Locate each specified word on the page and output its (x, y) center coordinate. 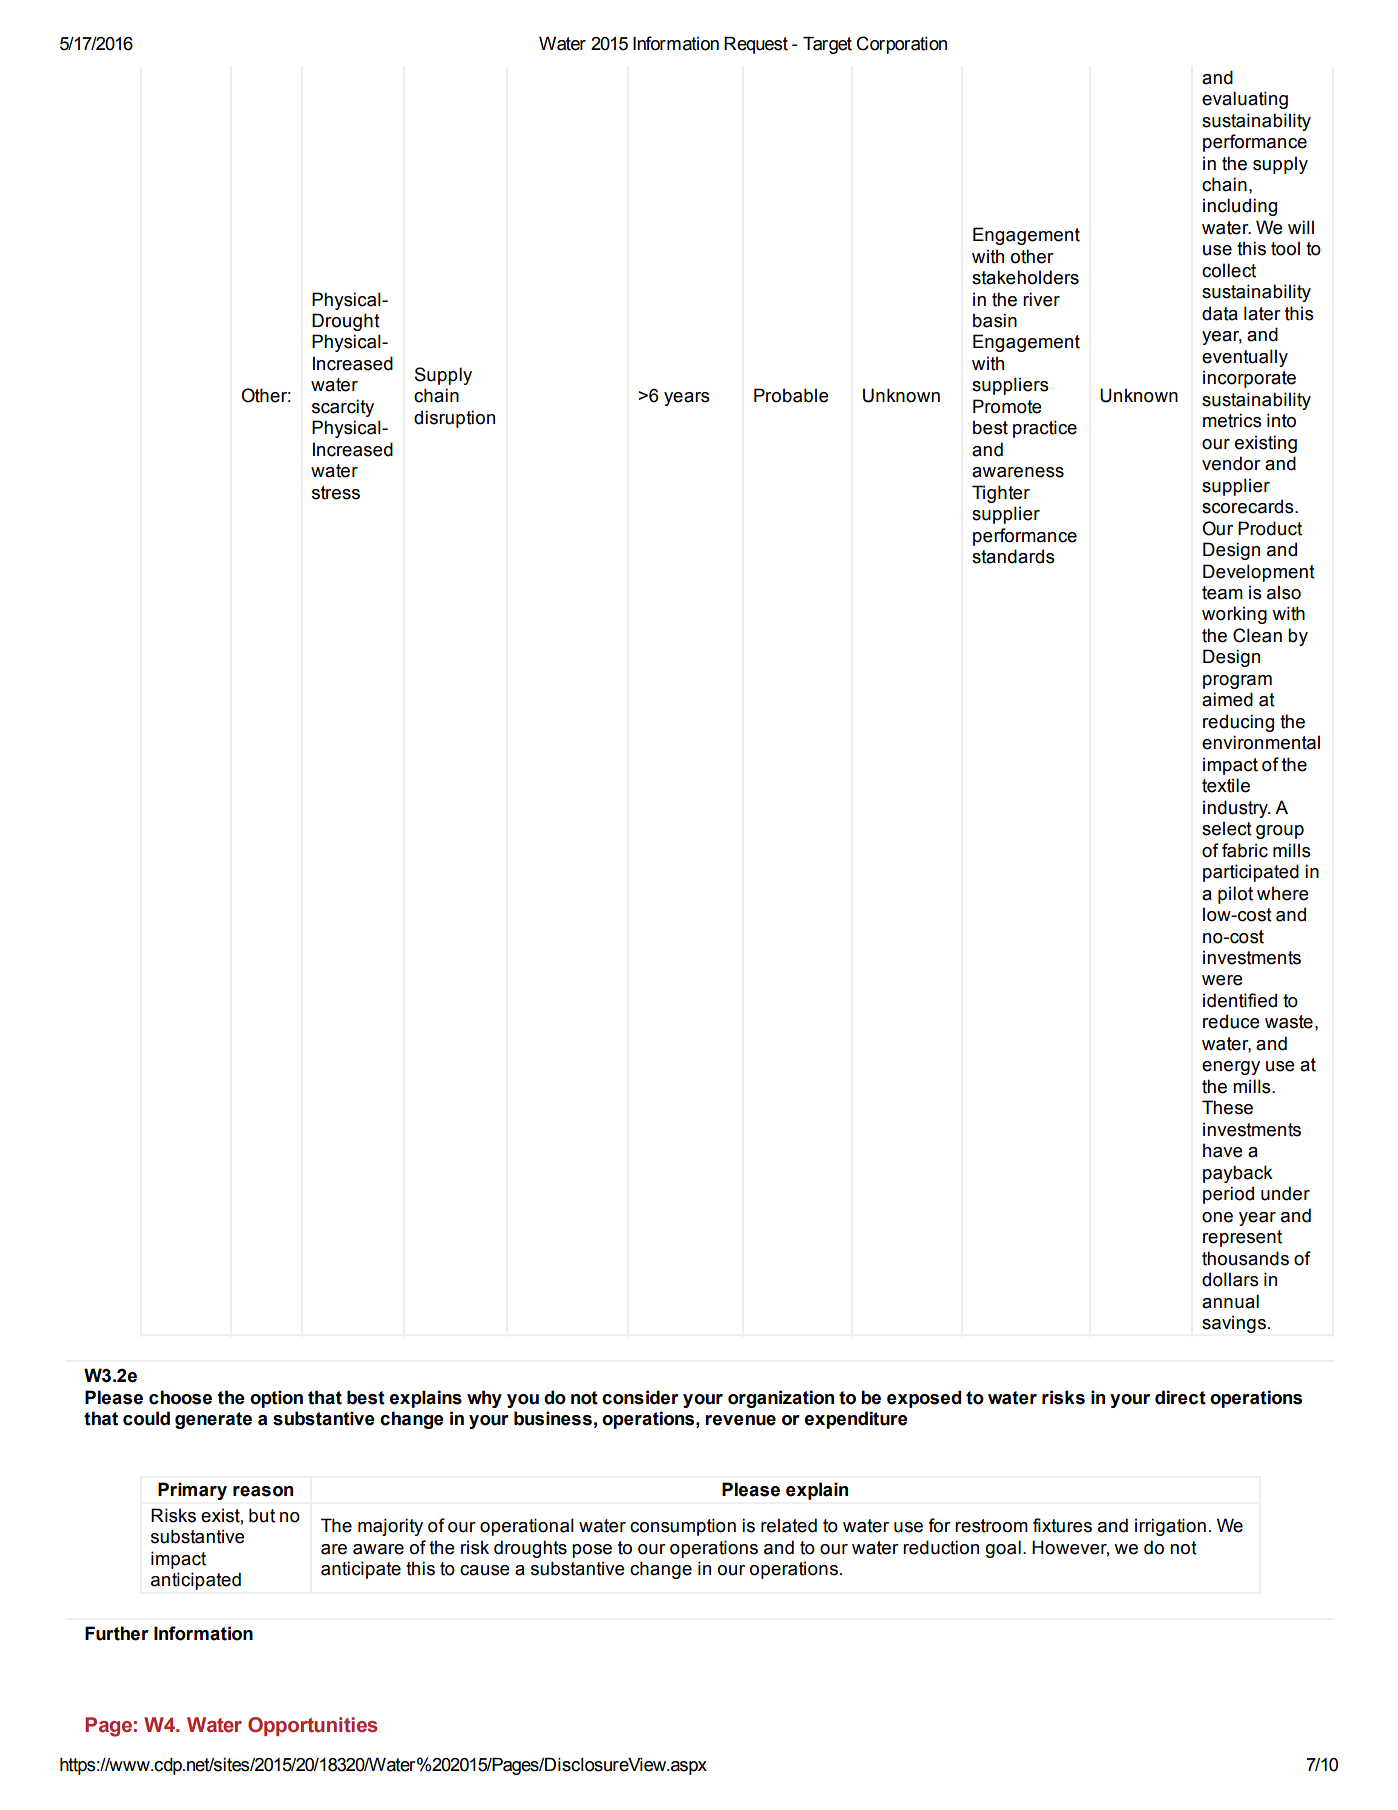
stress (336, 493)
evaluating (1245, 100)
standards (1013, 556)
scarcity (343, 408)
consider (640, 1397)
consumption (683, 1527)
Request (756, 45)
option (276, 1399)
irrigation (1170, 1527)
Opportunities (313, 1726)
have (1223, 1150)
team (1222, 593)
